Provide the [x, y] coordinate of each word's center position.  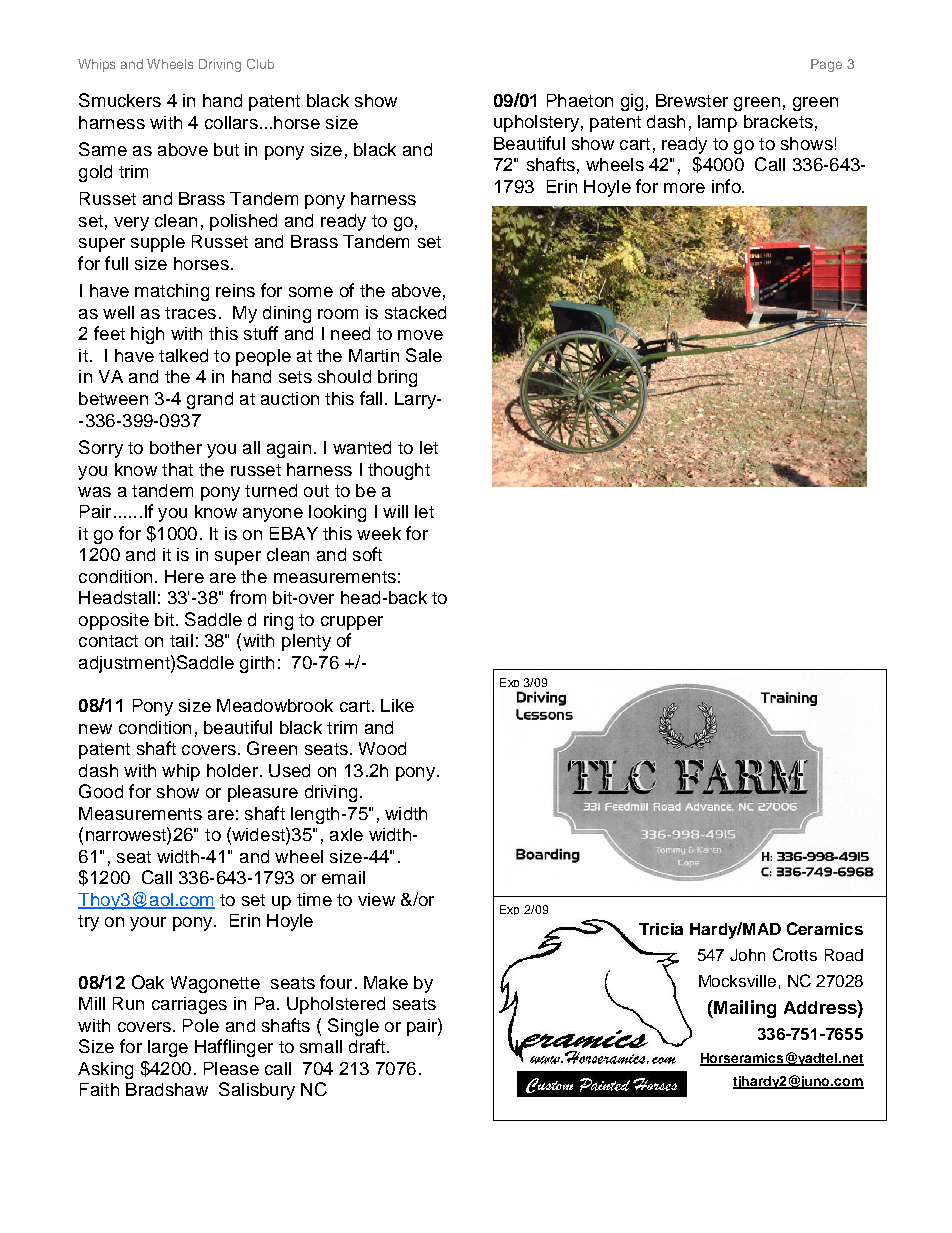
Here [184, 576]
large [168, 1048]
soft [367, 554]
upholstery [536, 123]
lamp [717, 123]
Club [260, 64]
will [395, 511]
